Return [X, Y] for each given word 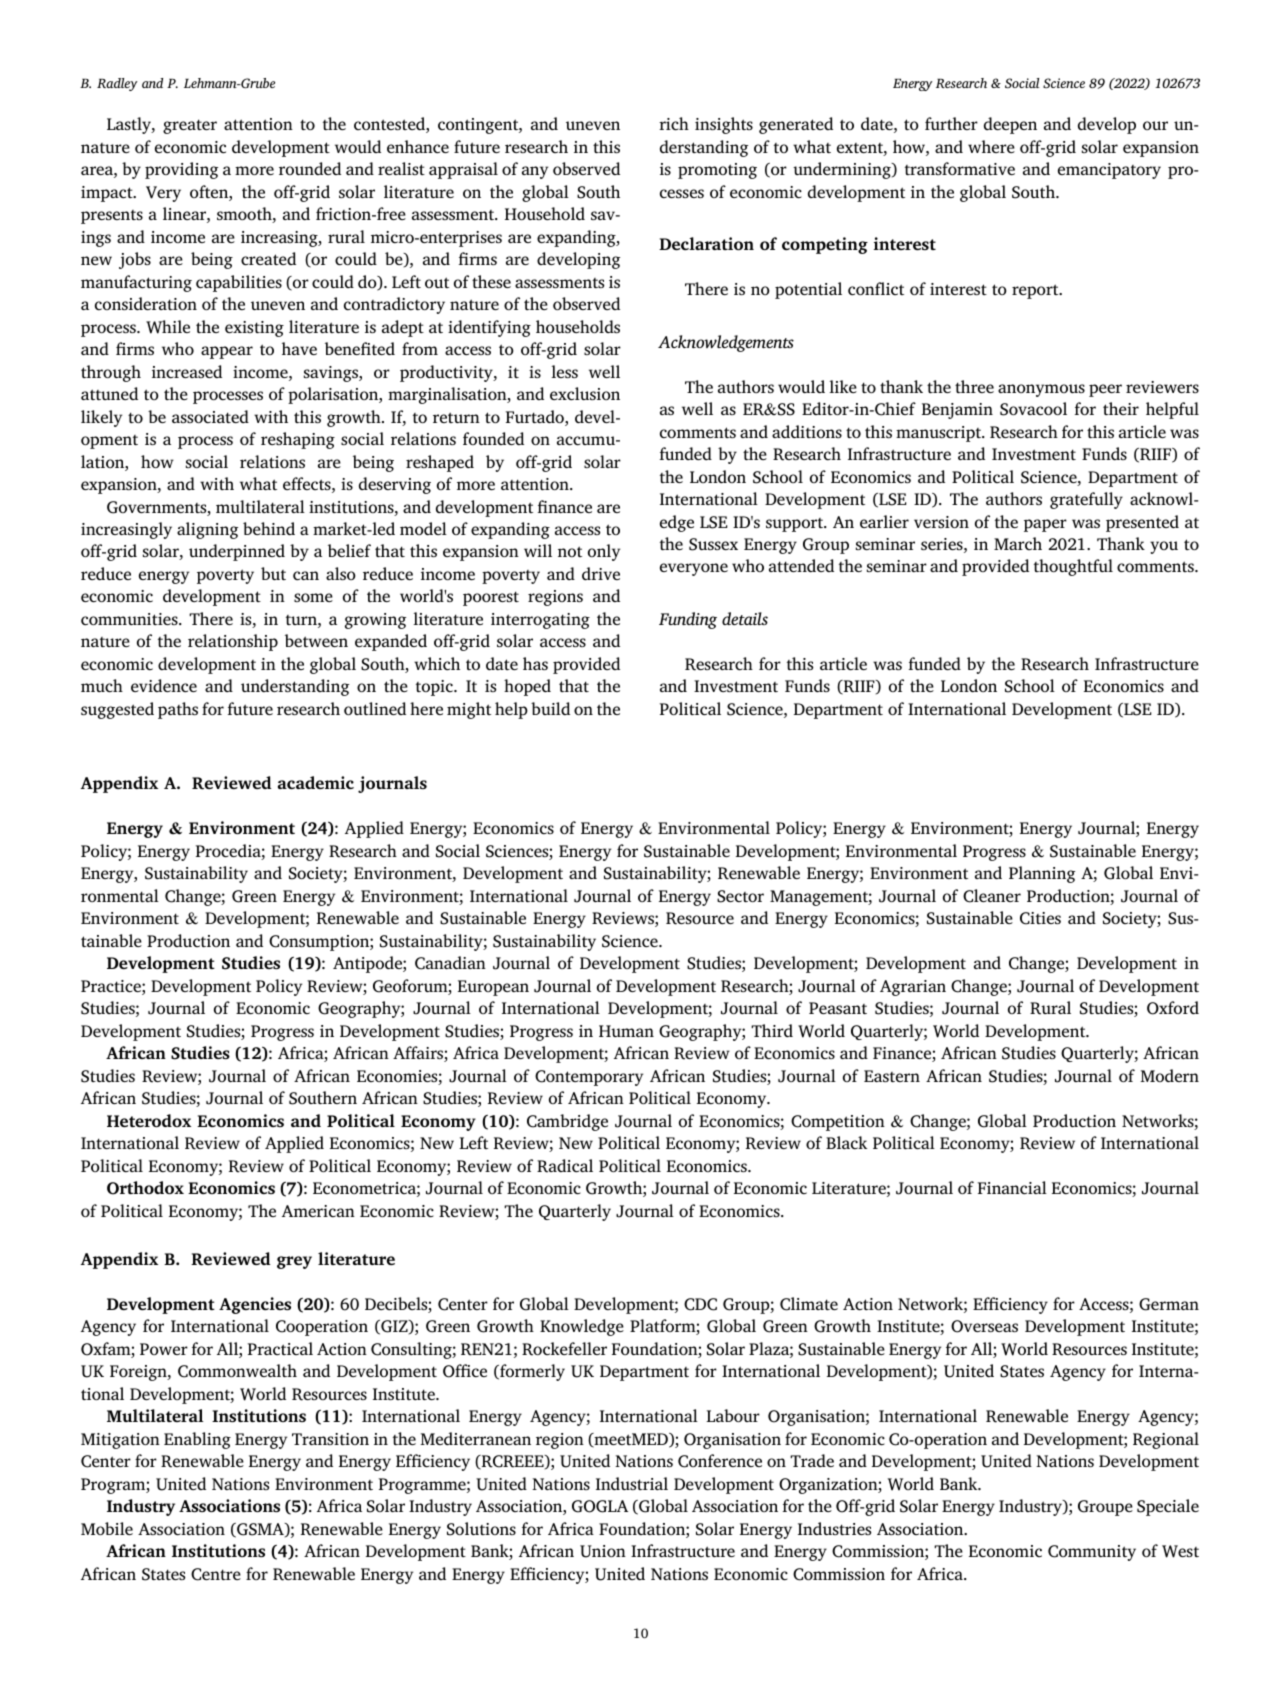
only [604, 552]
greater [190, 126]
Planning [1042, 874]
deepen [1010, 125]
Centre [216, 1574]
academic [316, 782]
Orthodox [145, 1188]
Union [603, 1551]
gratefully [1086, 500]
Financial [1012, 1187]
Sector [740, 896]
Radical [565, 1166]
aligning [207, 530]
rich [674, 123]
